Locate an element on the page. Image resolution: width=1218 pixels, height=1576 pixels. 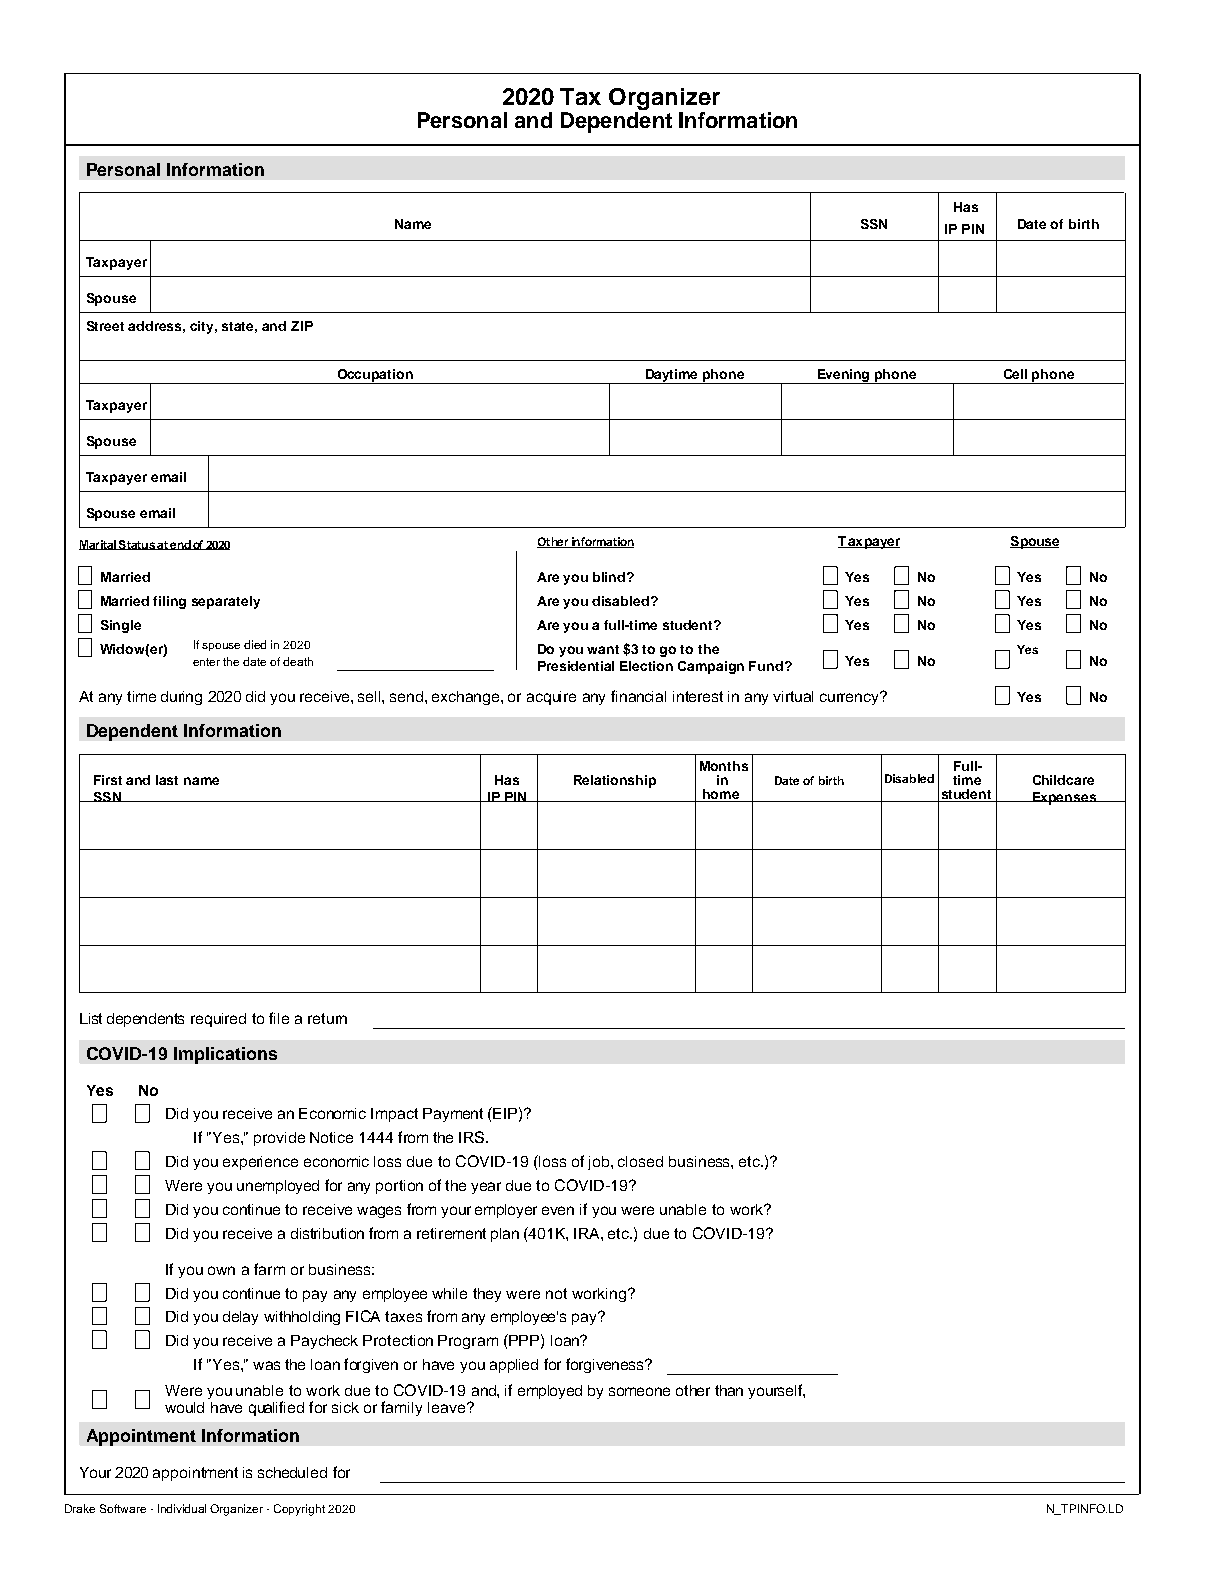
Expenses is located at coordinates (1064, 798).
